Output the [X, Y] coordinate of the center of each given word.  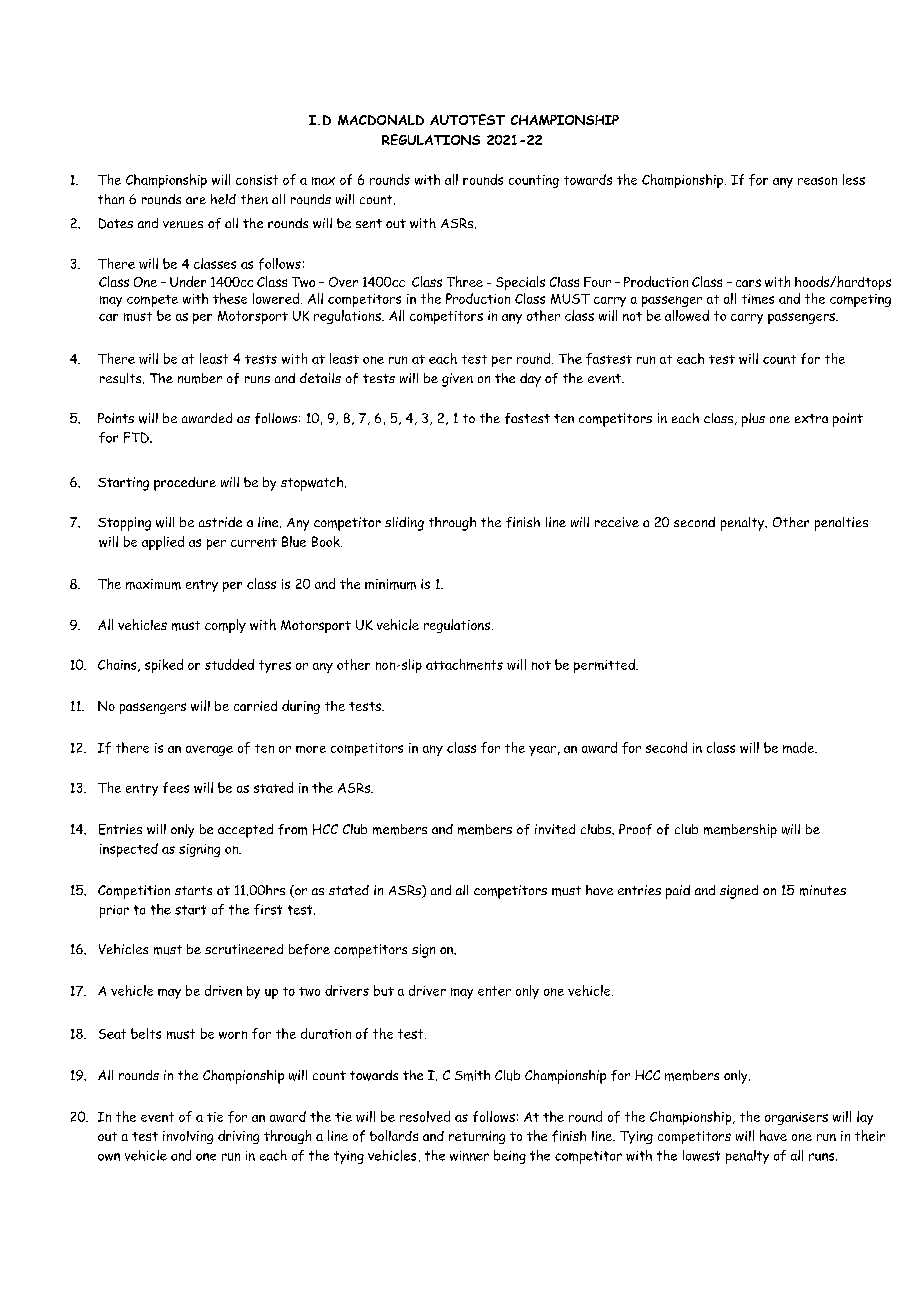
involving [188, 1137]
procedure [185, 484]
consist [257, 180]
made [800, 747]
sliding [404, 524]
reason [817, 181]
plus [753, 420]
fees [176, 787]
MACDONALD [381, 120]
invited [555, 829]
